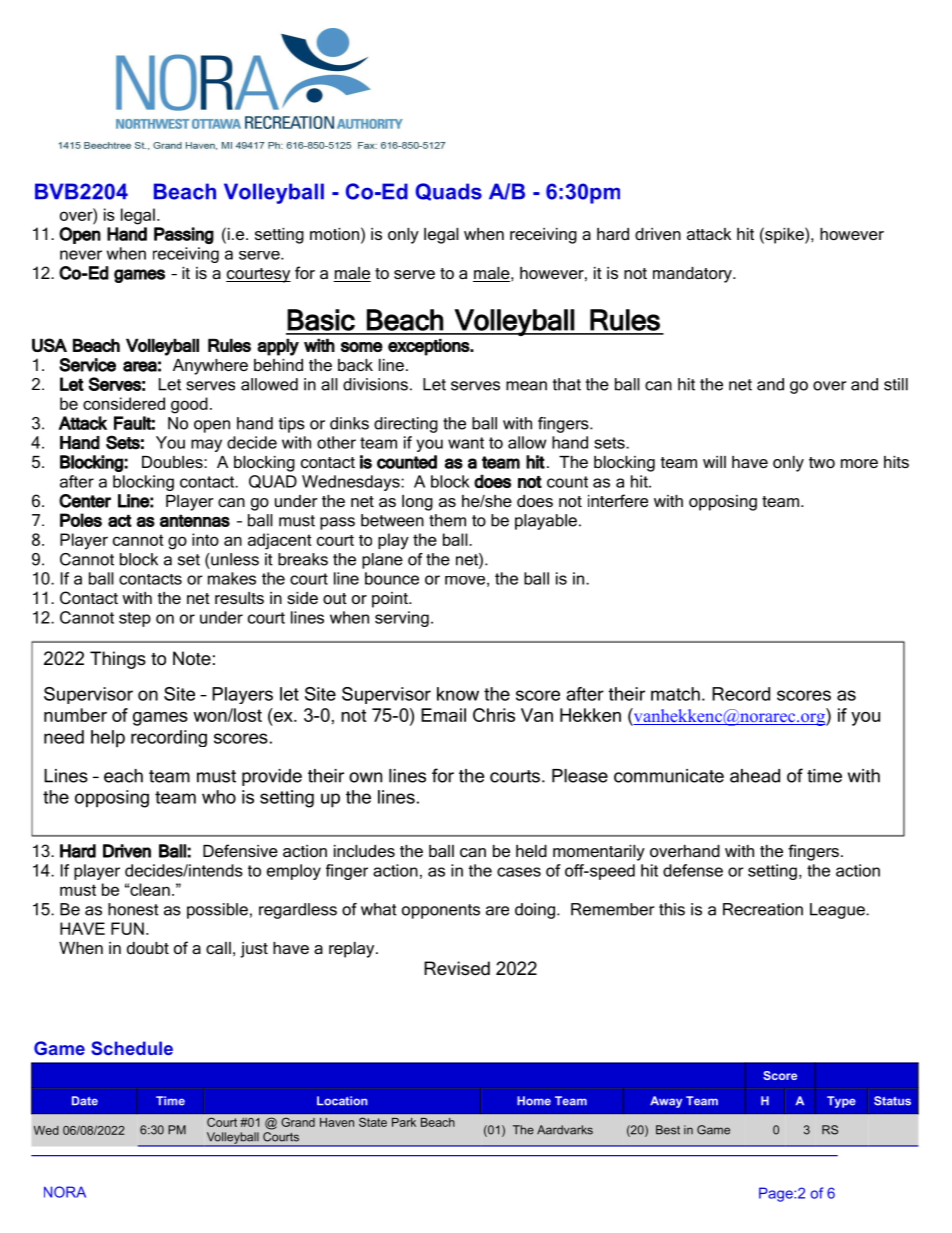 The width and height of the screenshot is (952, 1233). I want to click on who, so click(219, 797).
